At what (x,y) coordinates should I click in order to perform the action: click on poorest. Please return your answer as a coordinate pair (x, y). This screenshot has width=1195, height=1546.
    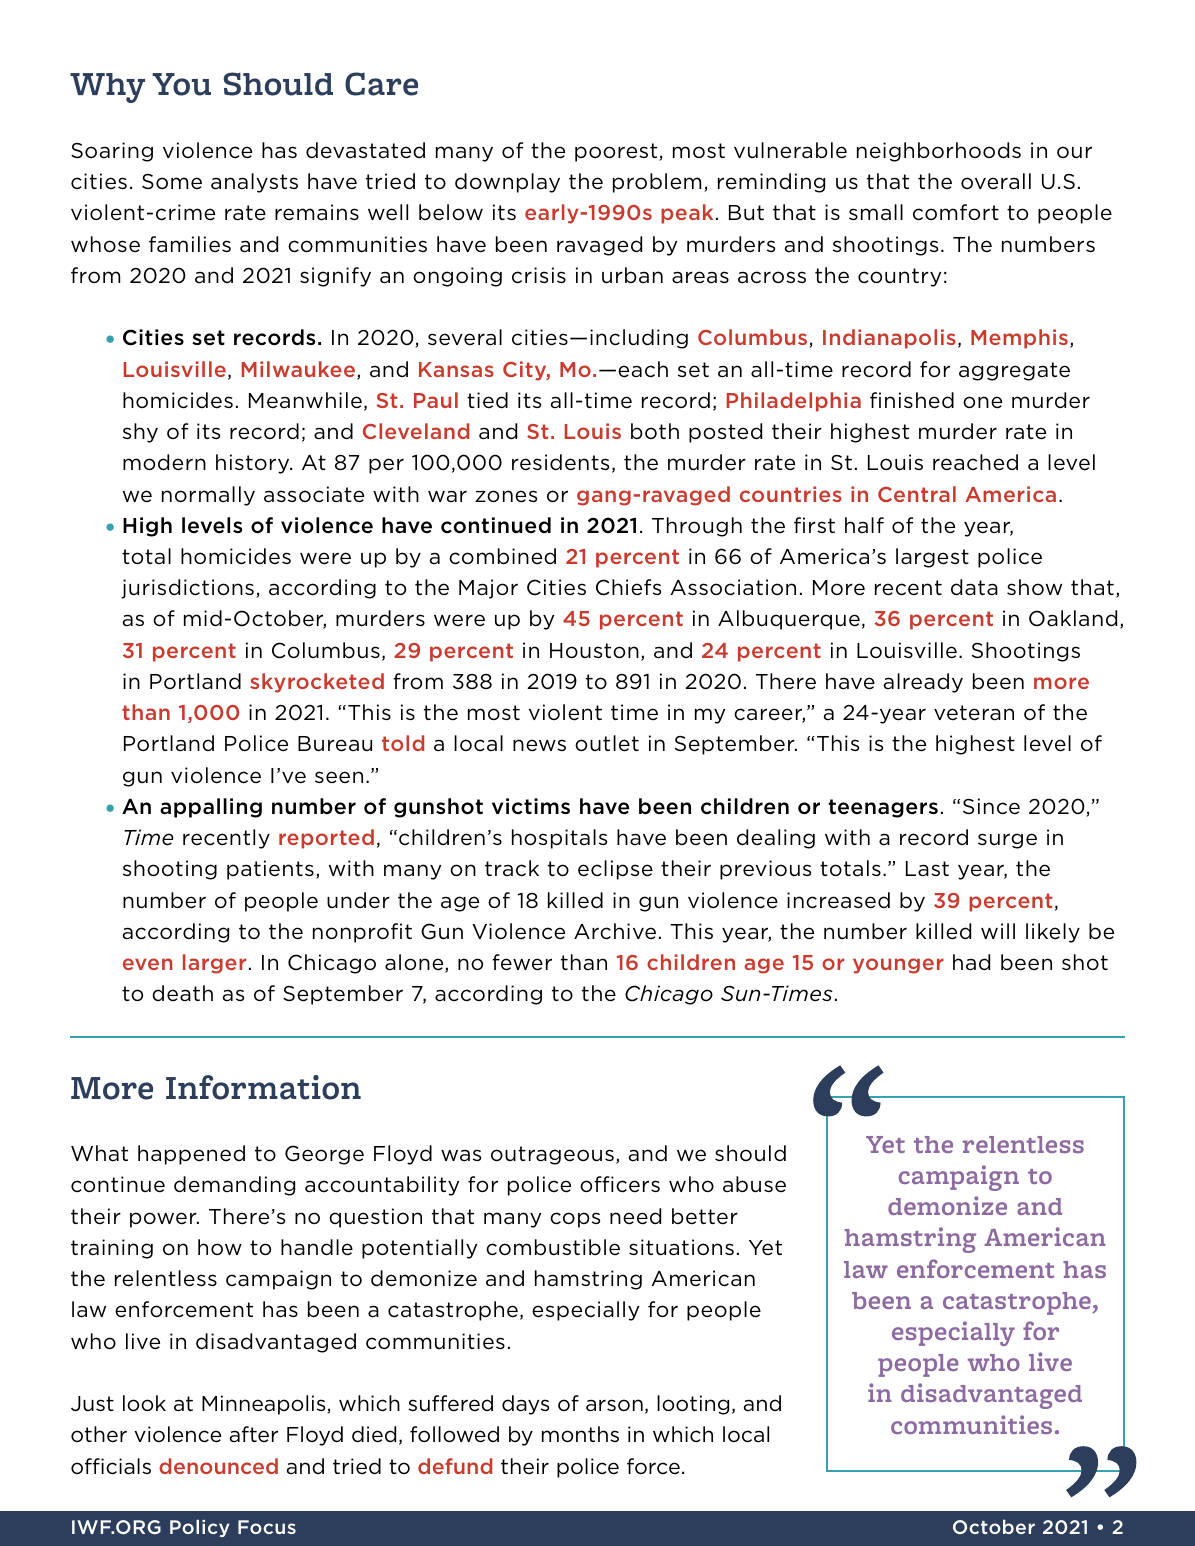
    Looking at the image, I should click on (617, 152).
